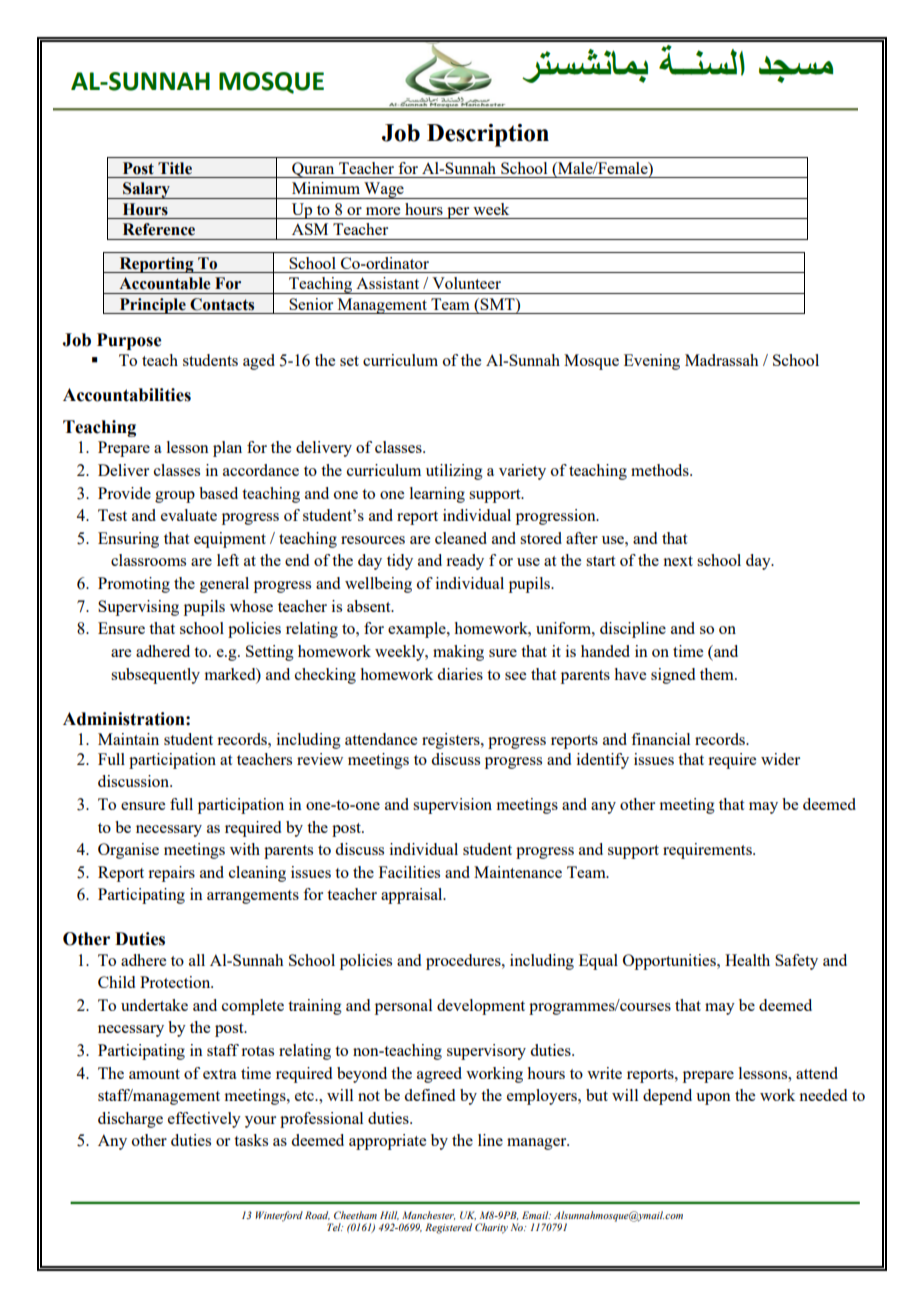  What do you see at coordinates (128, 739) in the screenshot?
I see `Maintain` at bounding box center [128, 739].
